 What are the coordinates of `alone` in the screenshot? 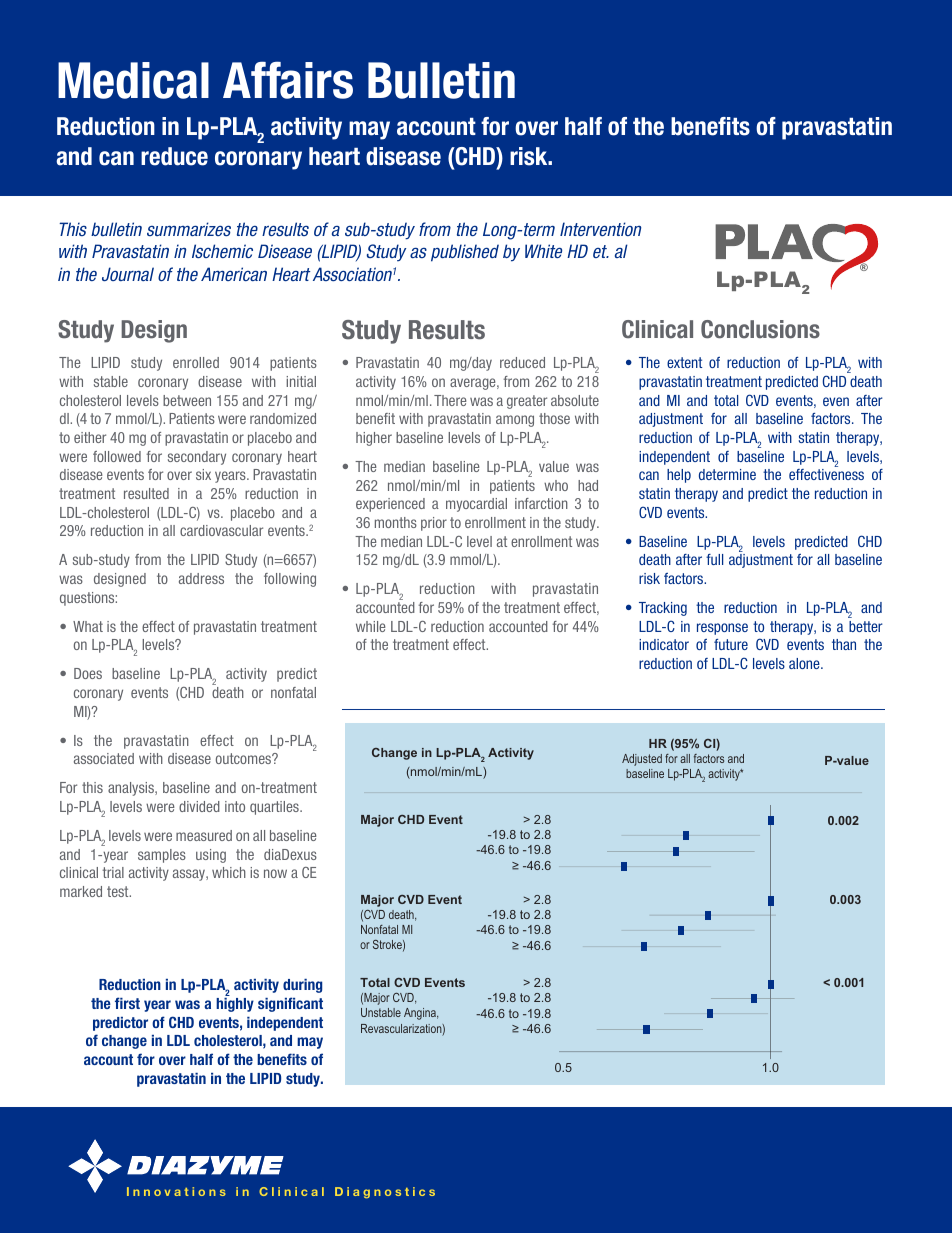 It's located at (805, 663).
